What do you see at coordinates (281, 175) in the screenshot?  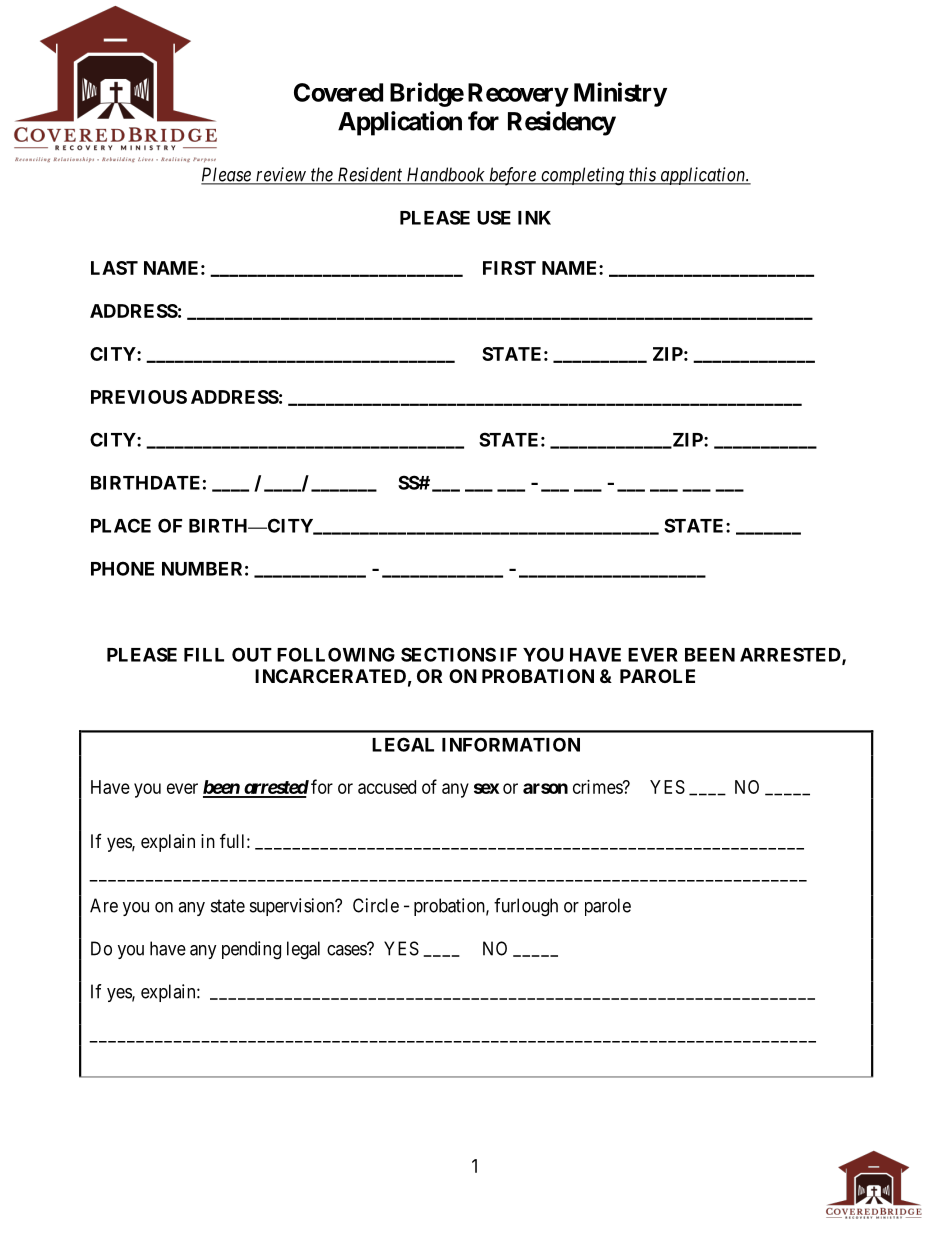 I see `review` at bounding box center [281, 175].
